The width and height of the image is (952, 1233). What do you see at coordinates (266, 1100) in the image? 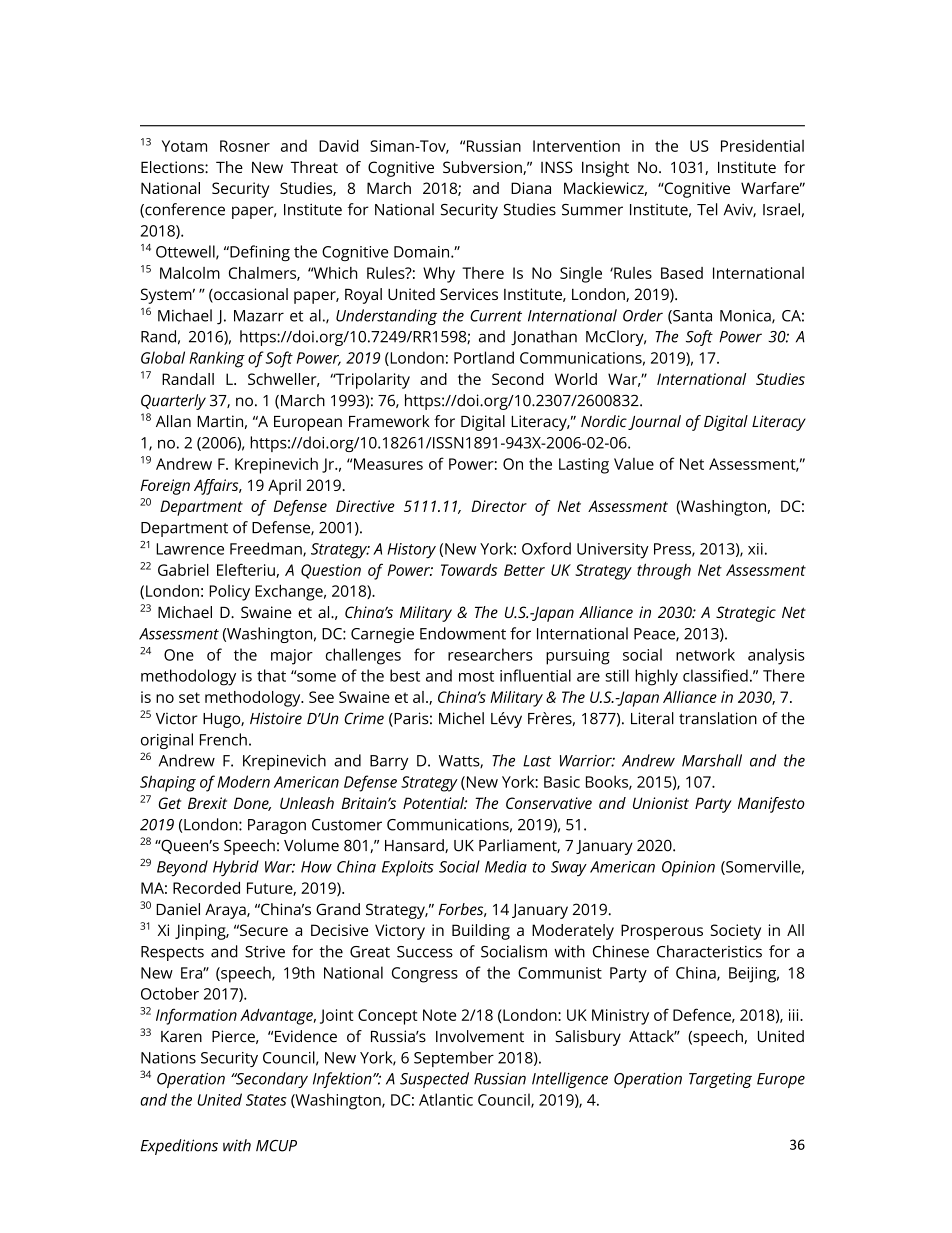
I see `States` at bounding box center [266, 1100].
